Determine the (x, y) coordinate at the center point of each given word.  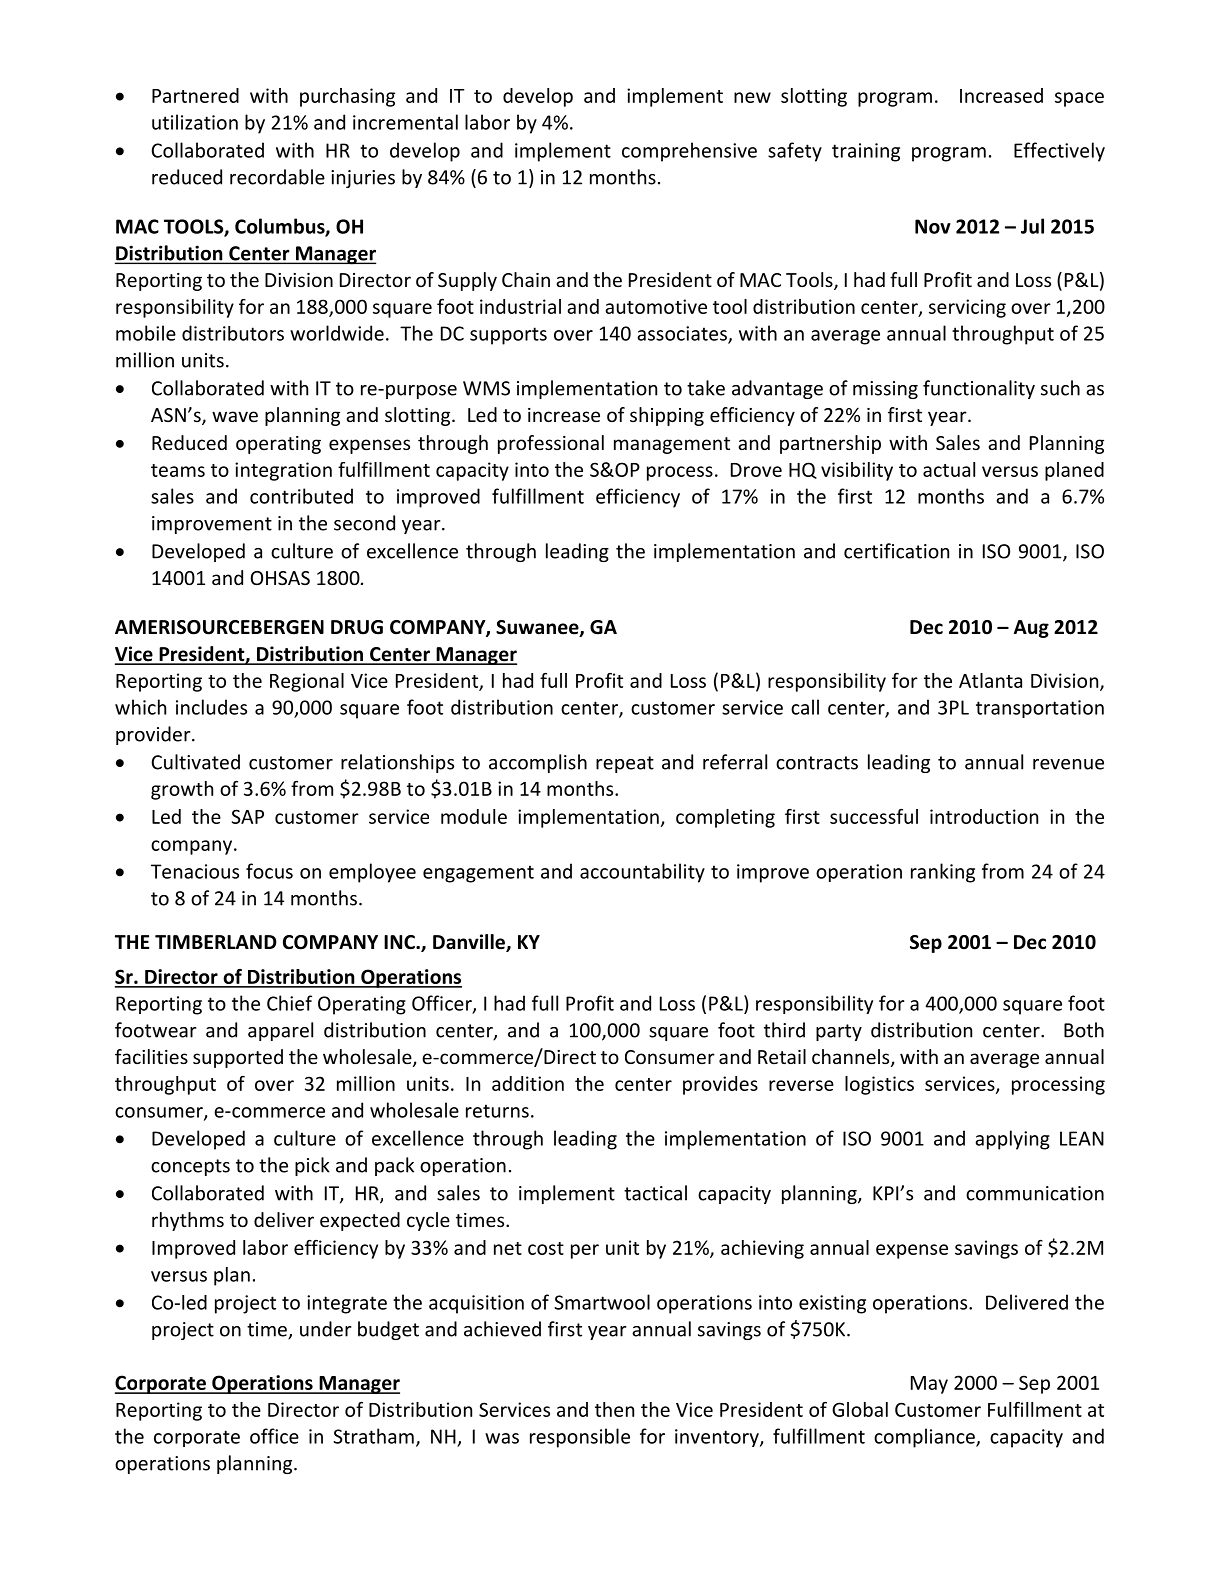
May (929, 1385)
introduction (984, 816)
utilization (195, 122)
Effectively (1059, 152)
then (614, 1409)
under (326, 1329)
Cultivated (195, 762)
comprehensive (689, 152)
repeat (625, 764)
